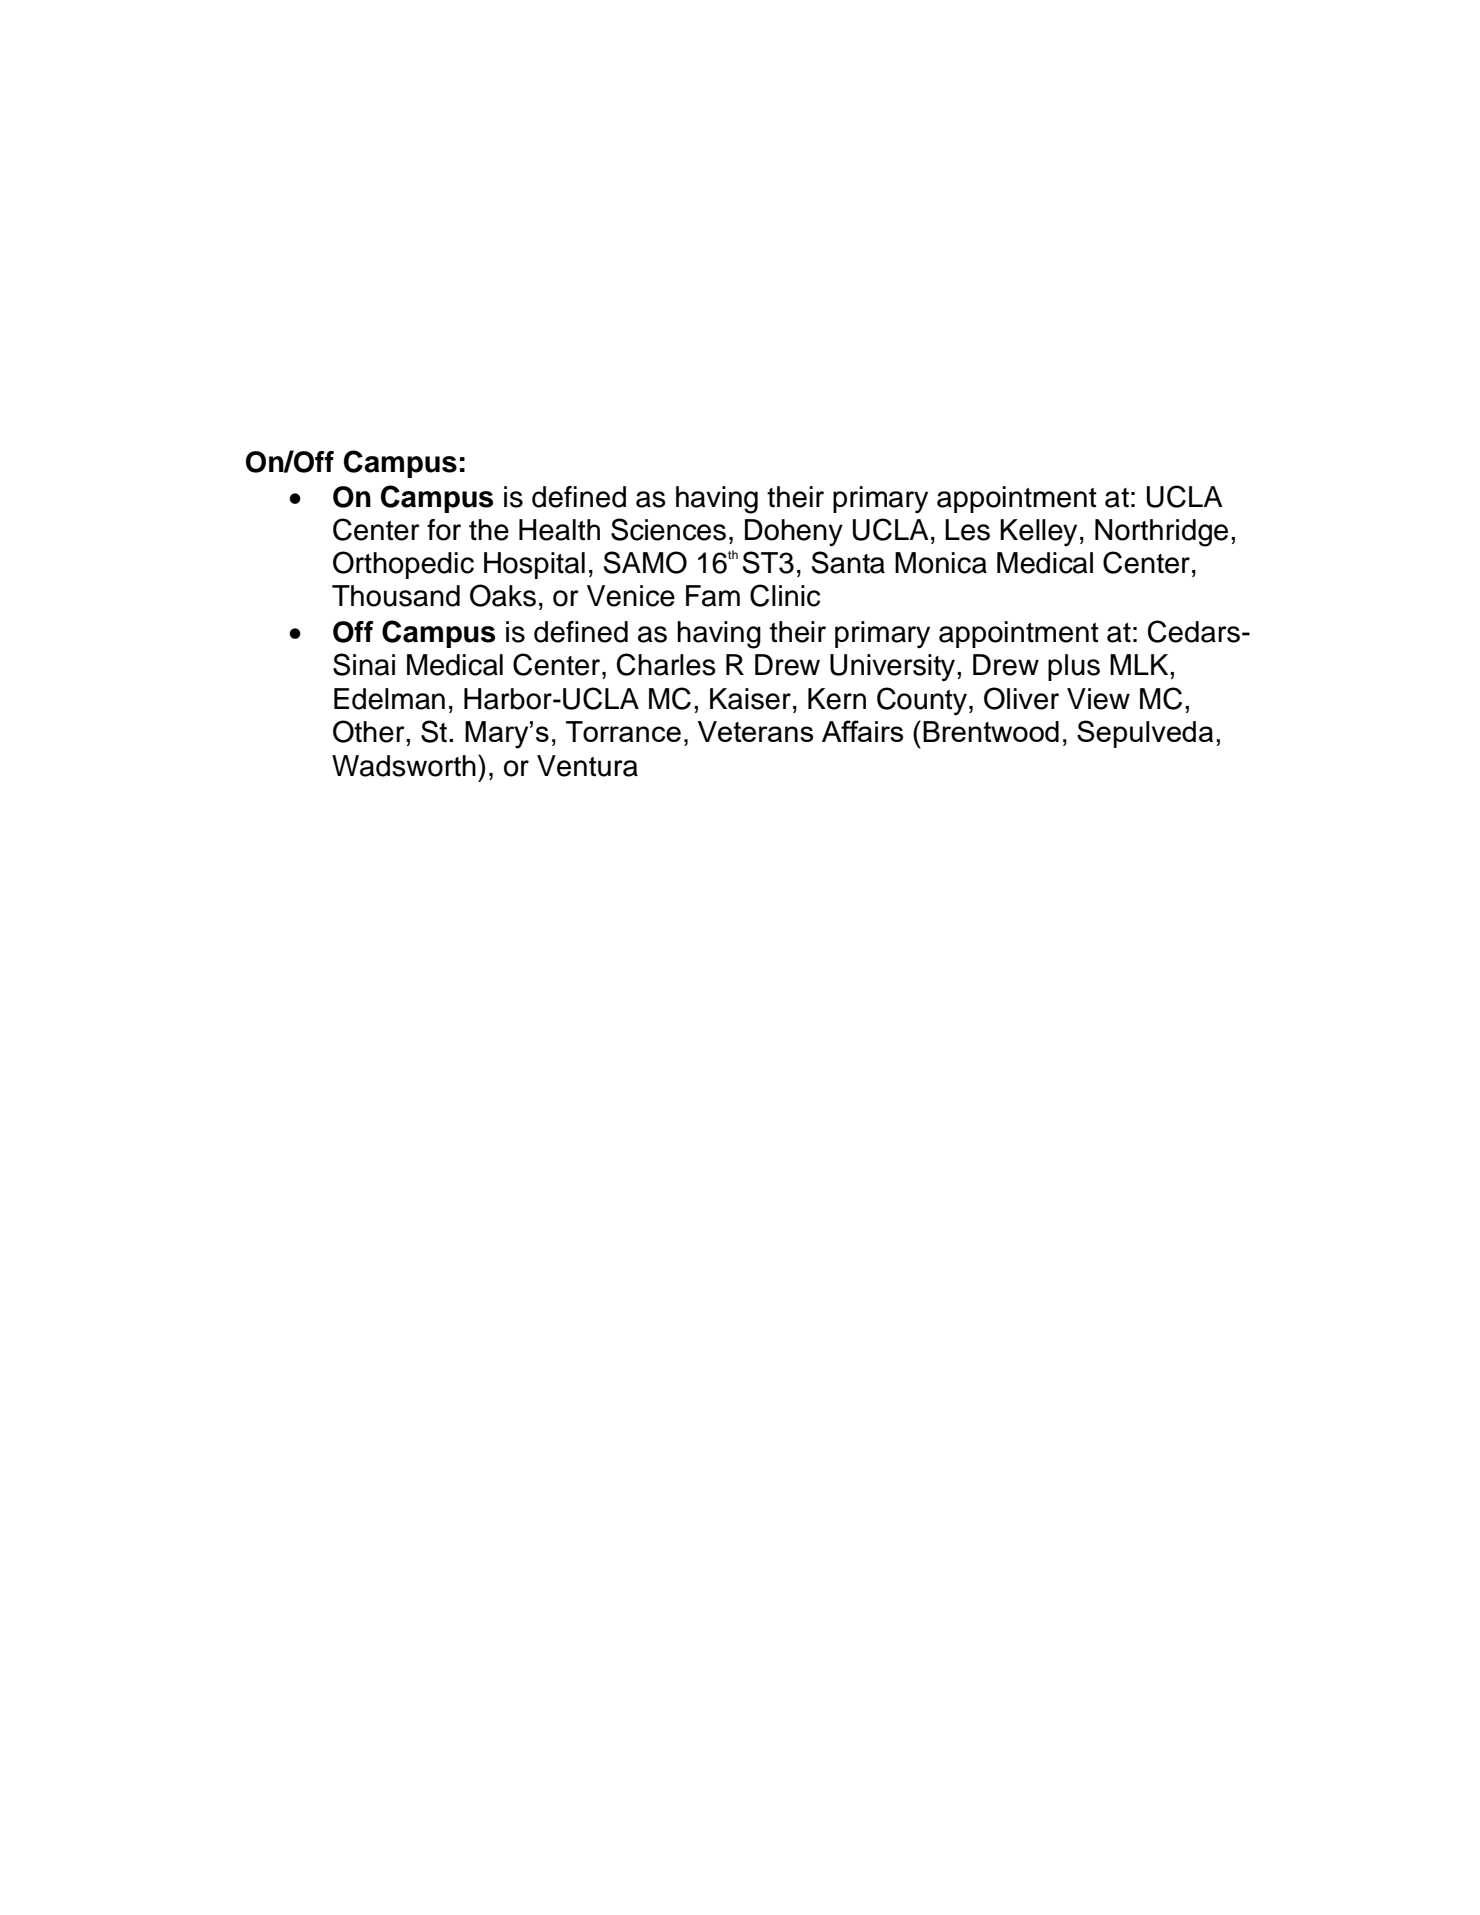 This screenshot has height=1915, width=1480. I want to click on Veterans, so click(755, 731).
